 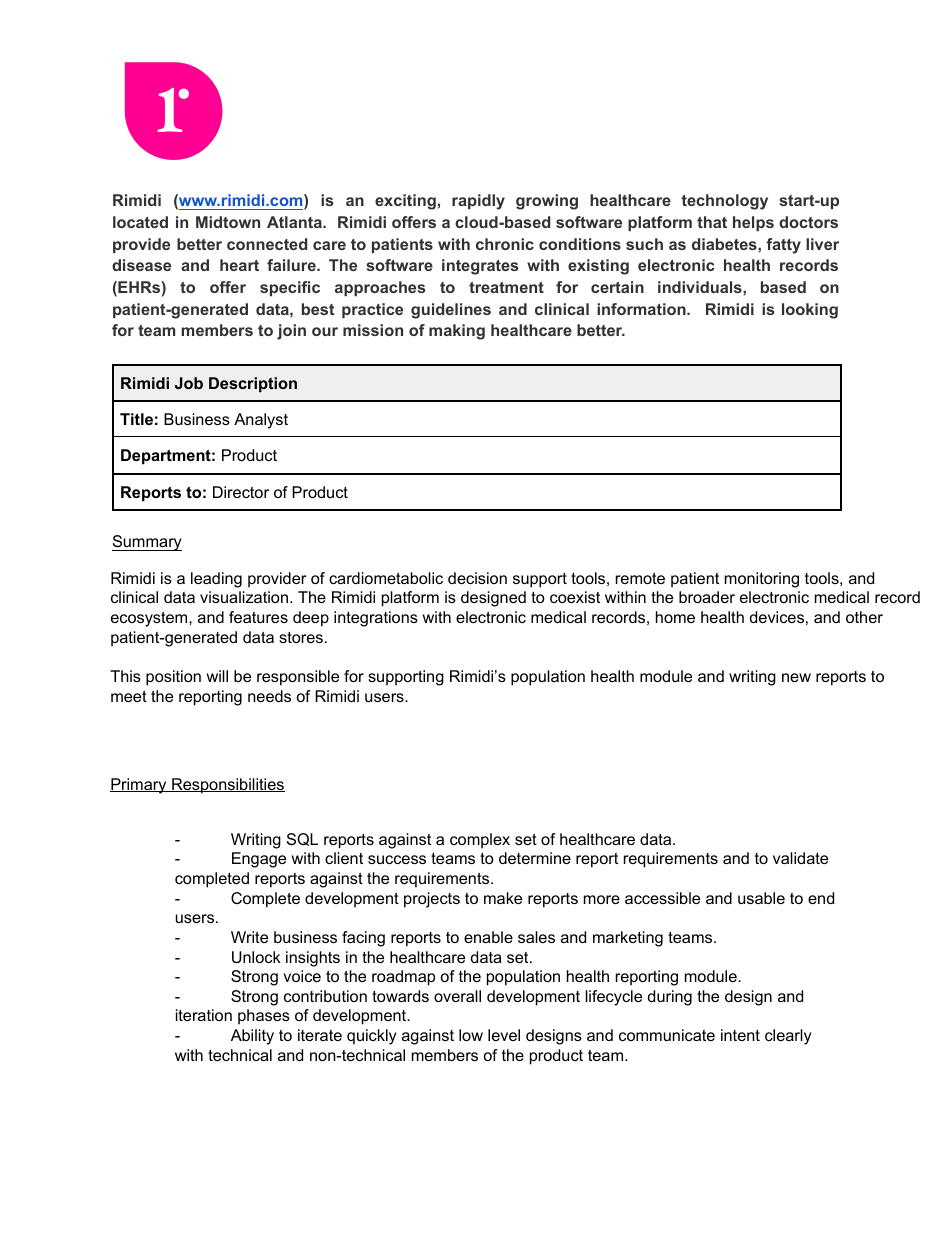 What do you see at coordinates (762, 580) in the screenshot?
I see `monitoring` at bounding box center [762, 580].
